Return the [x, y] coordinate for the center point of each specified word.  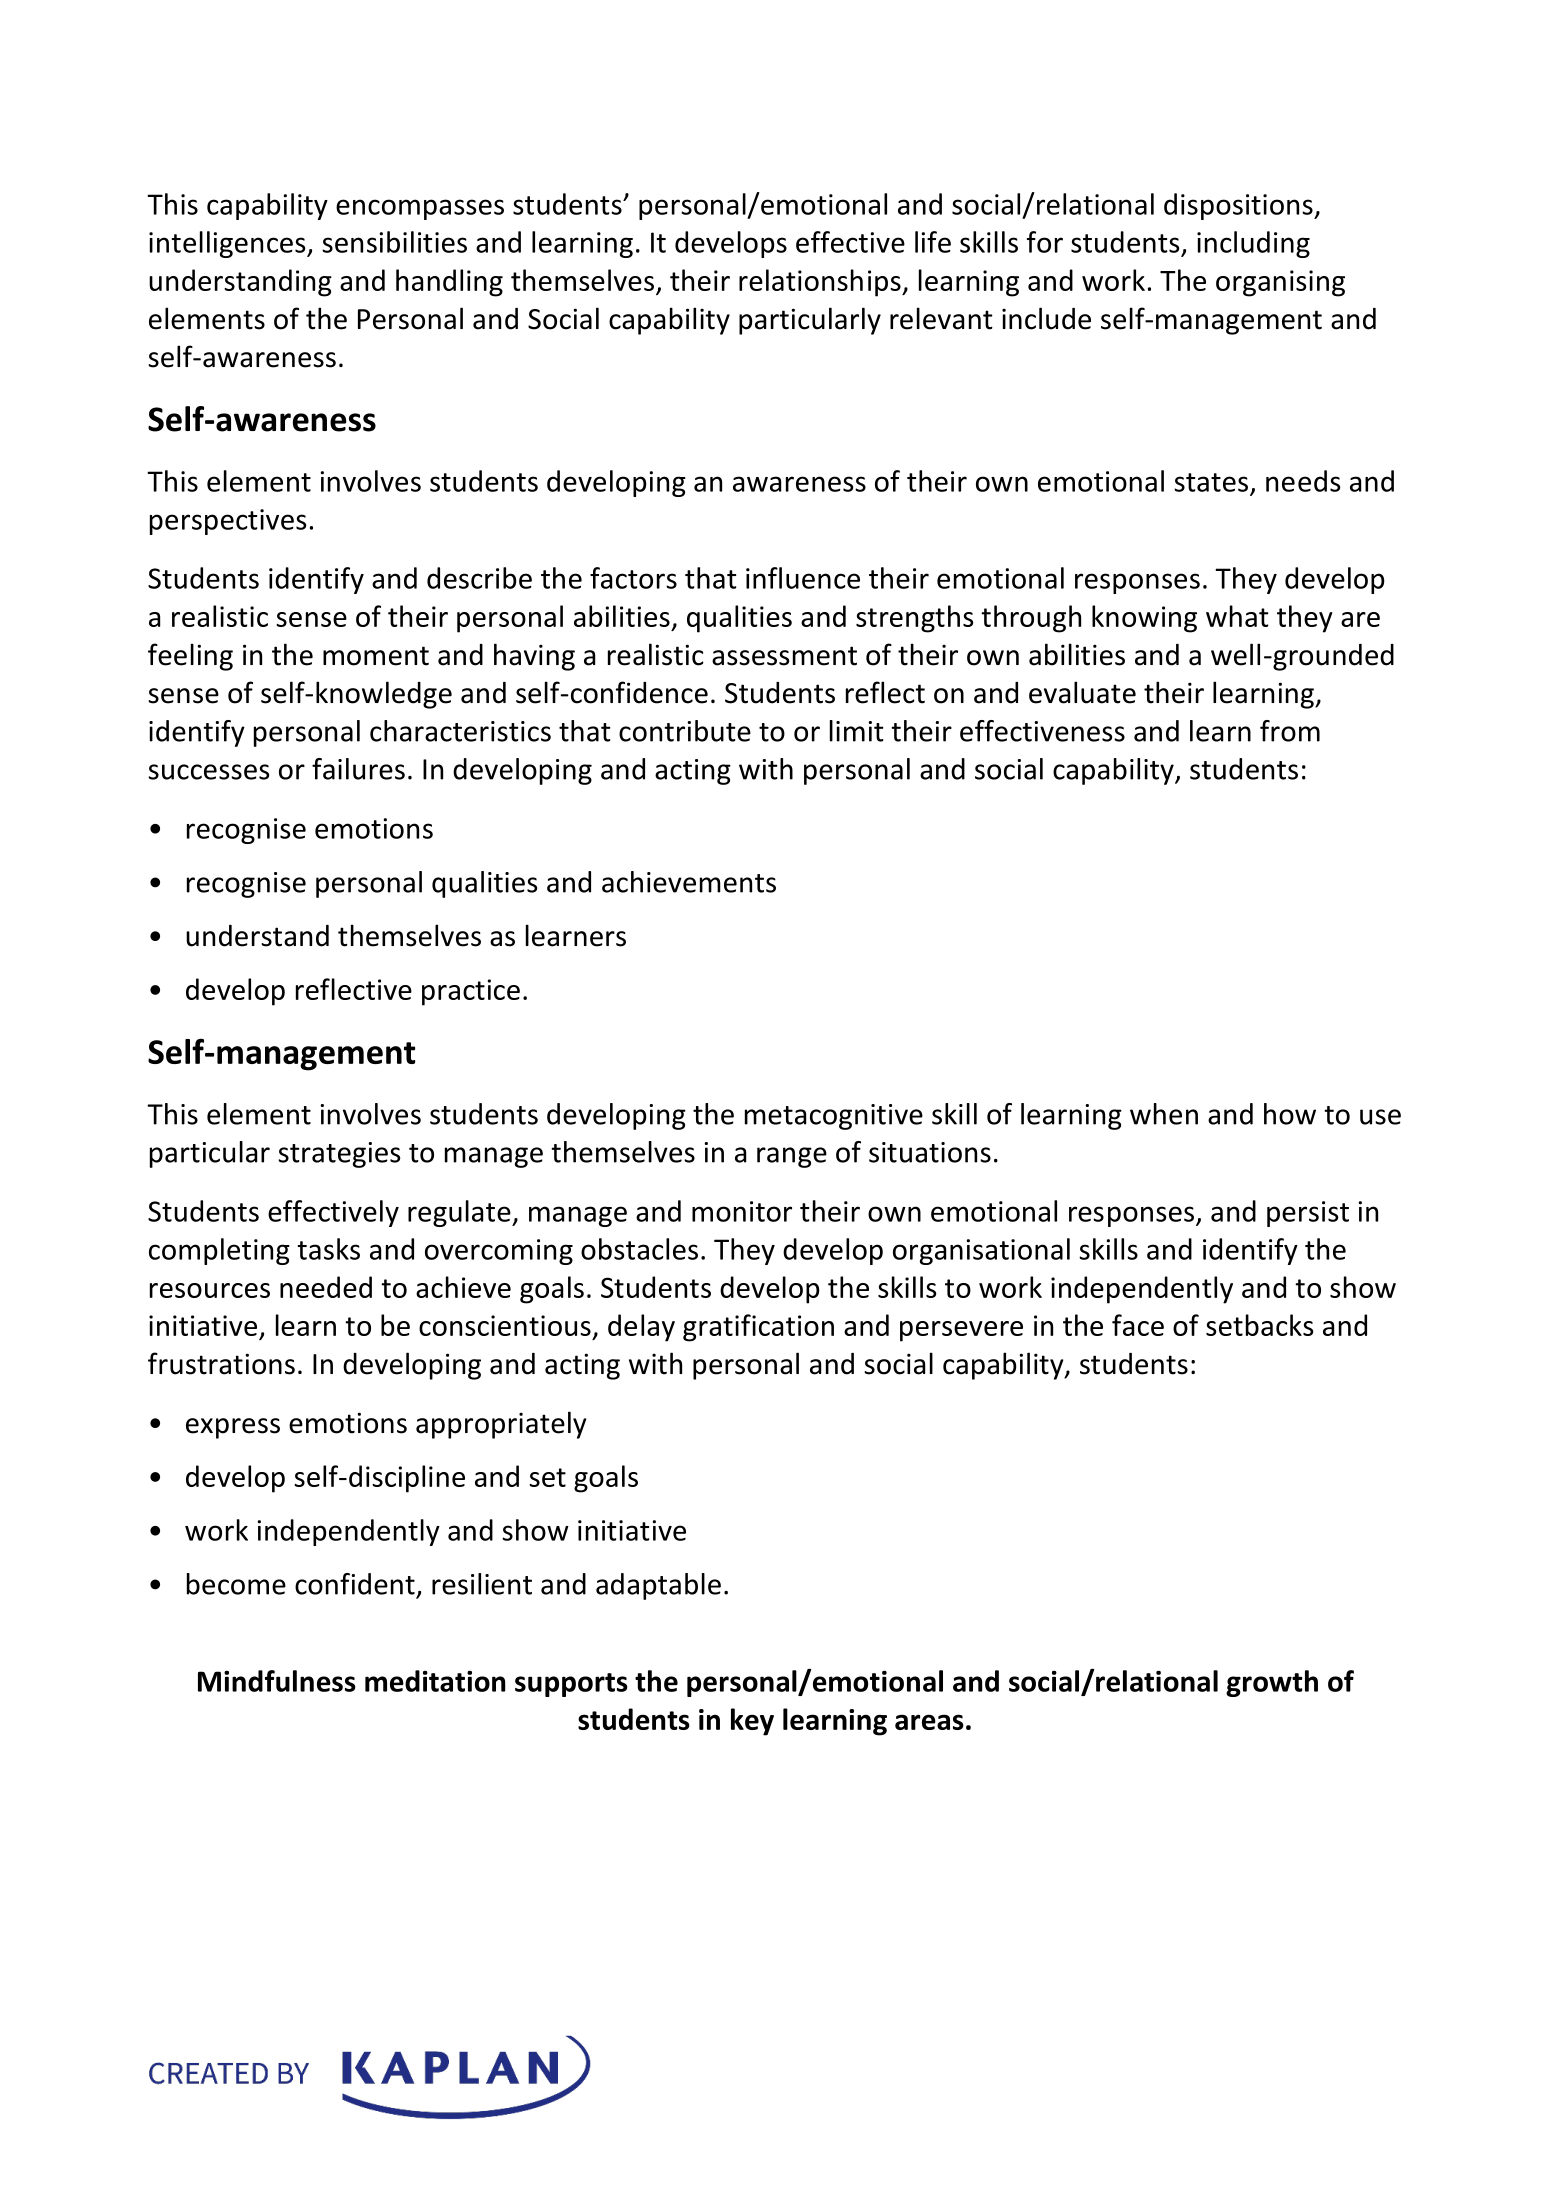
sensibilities [394, 242]
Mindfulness [277, 1681]
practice [471, 992]
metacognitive [834, 1117]
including [1253, 244]
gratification [758, 1328]
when [1164, 1114]
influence [803, 578]
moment [376, 656]
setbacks [1260, 1325]
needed [326, 1287]
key [752, 1722]
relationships [821, 283]
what [1237, 616]
